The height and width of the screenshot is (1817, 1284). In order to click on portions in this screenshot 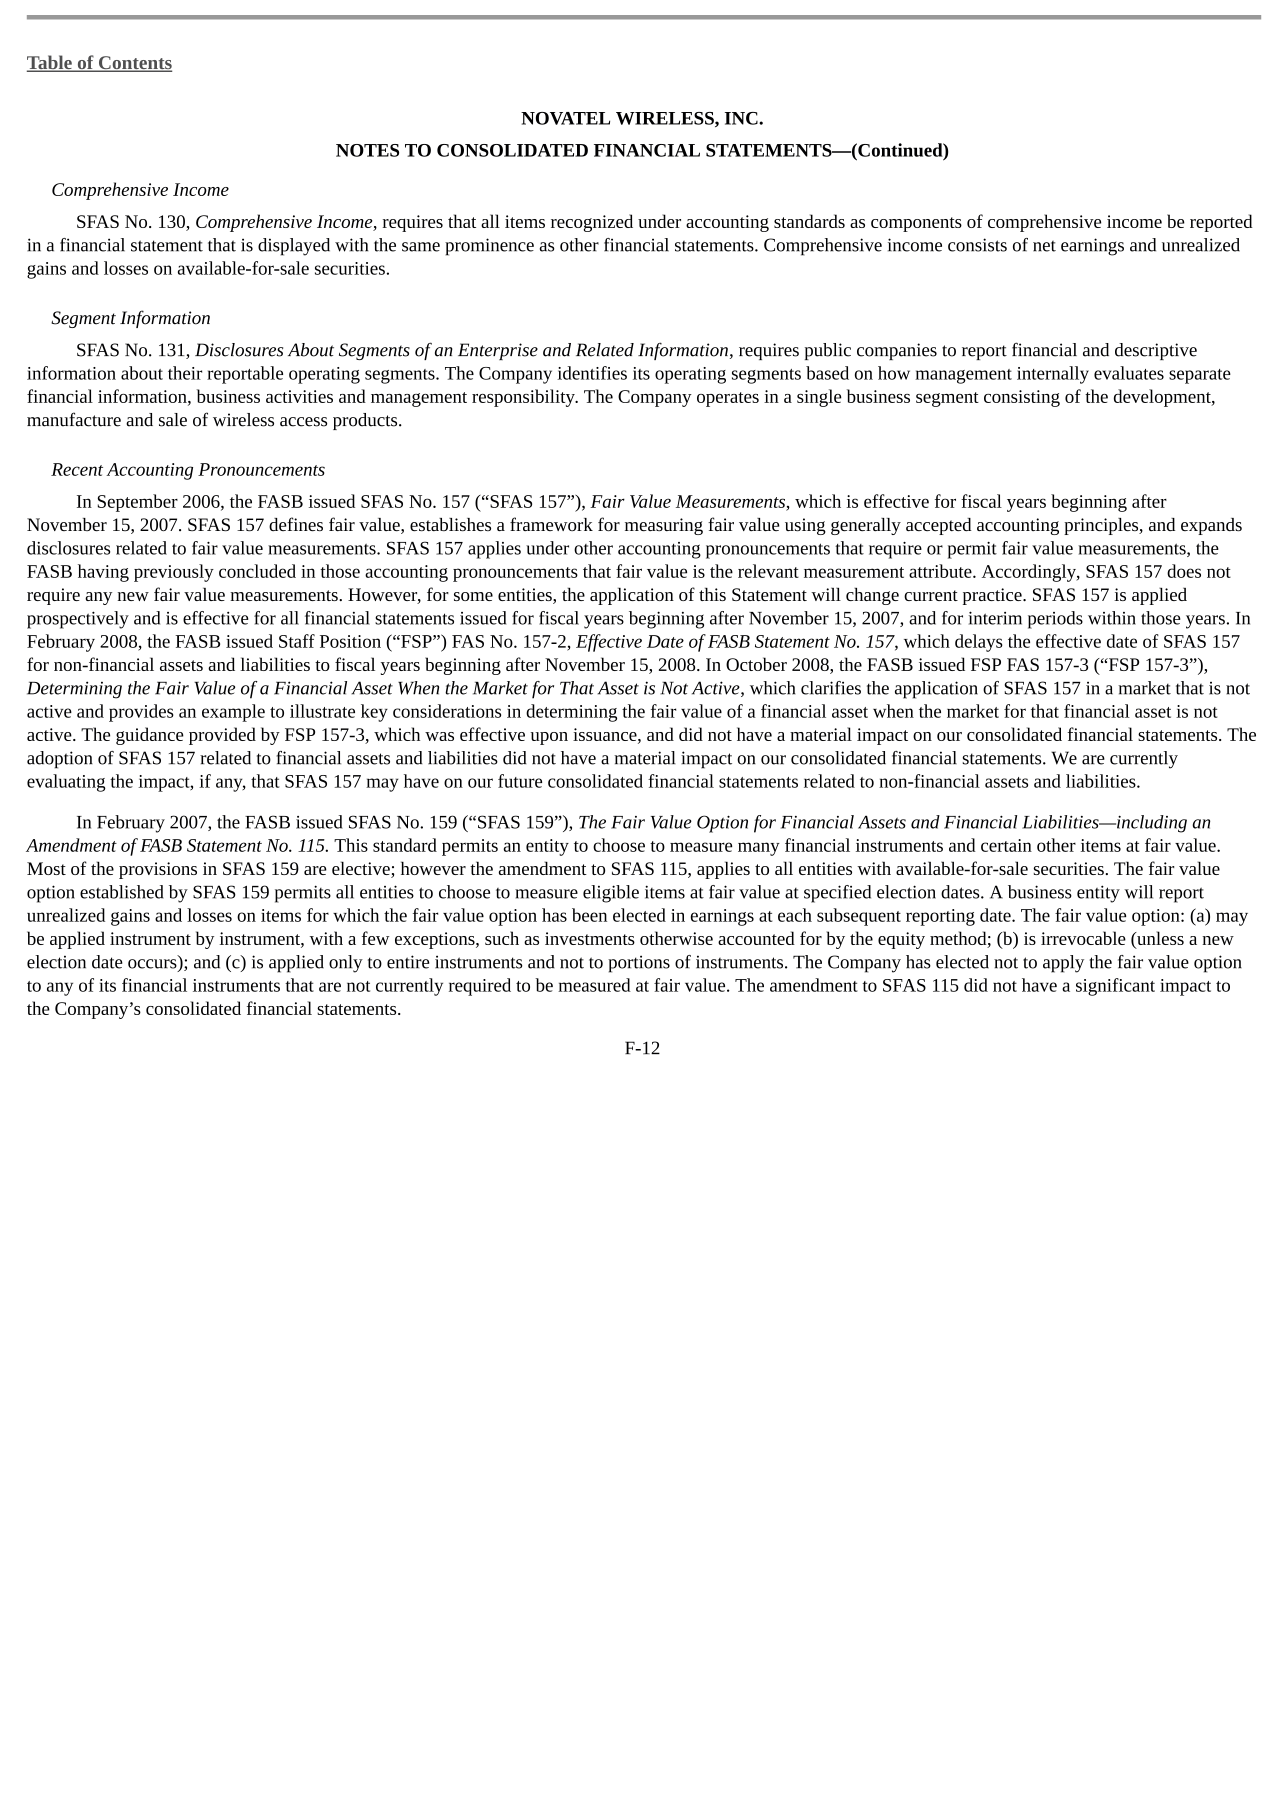, I will do `click(639, 964)`.
